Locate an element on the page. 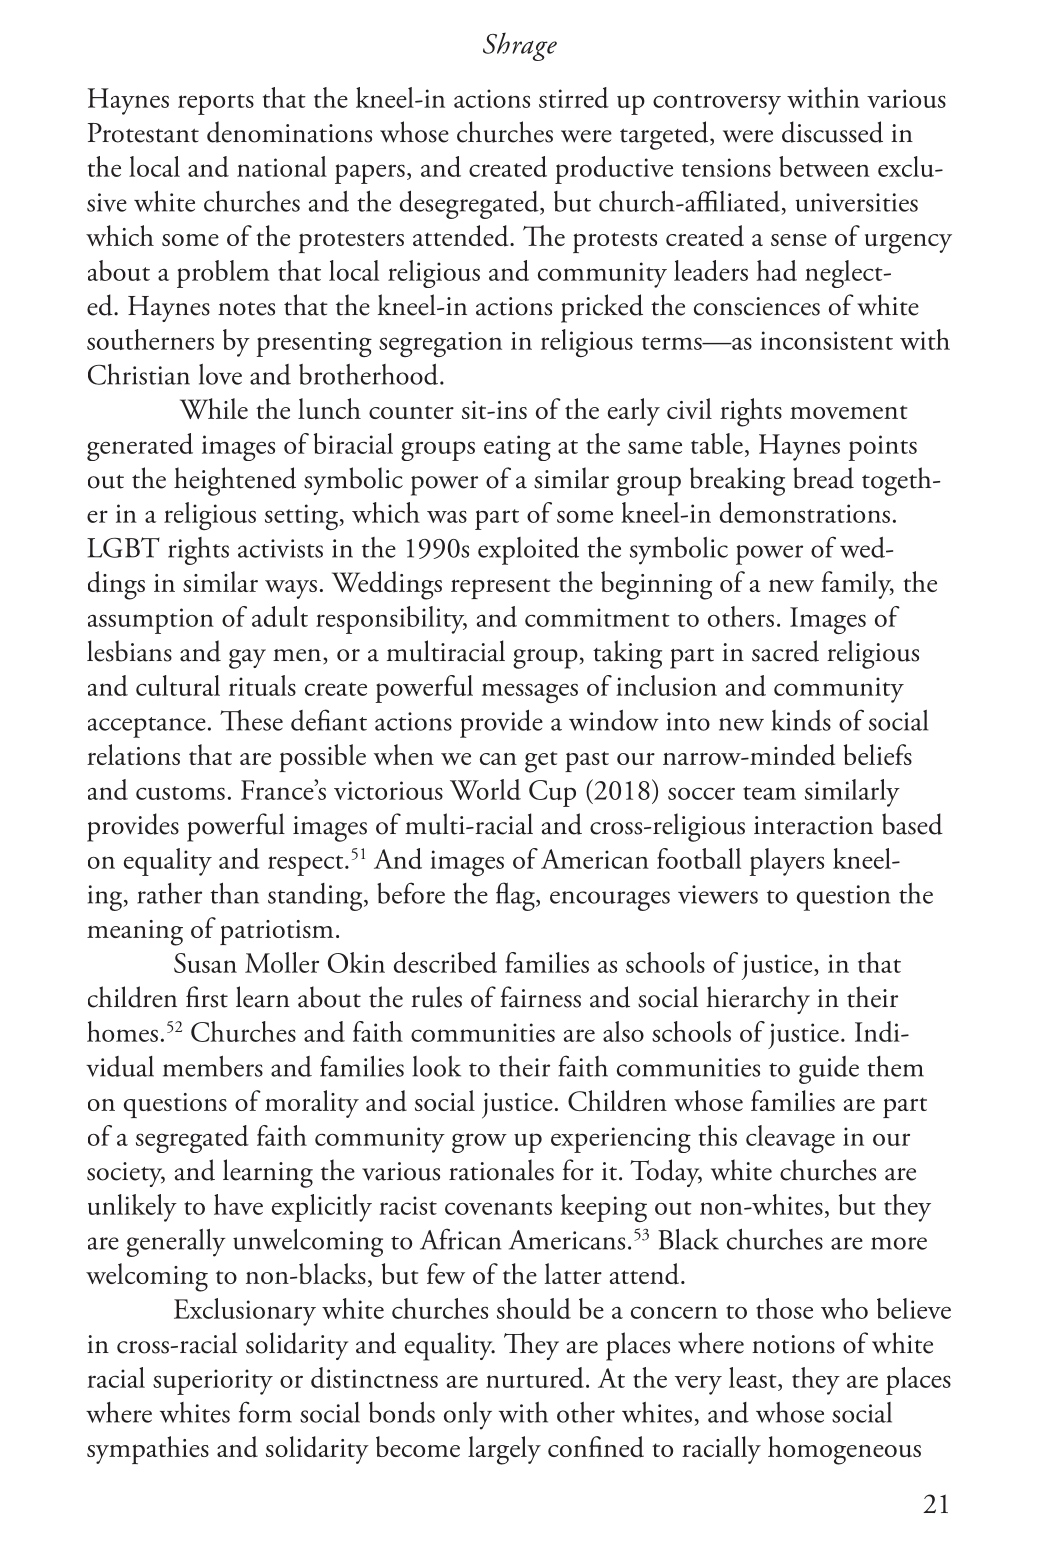 The image size is (1038, 1557). superiority is located at coordinates (213, 1382).
